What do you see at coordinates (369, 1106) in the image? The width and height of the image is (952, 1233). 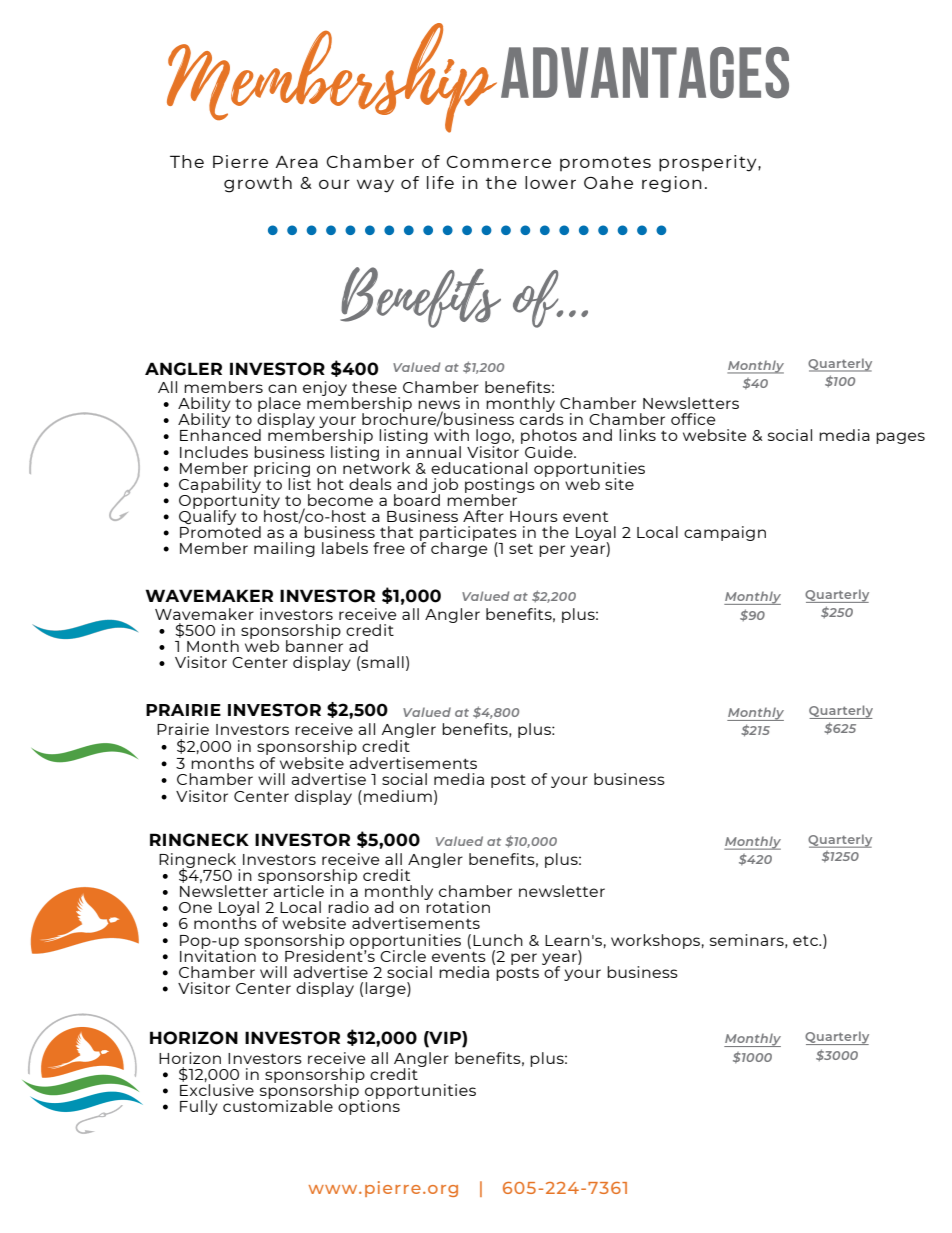 I see `options` at bounding box center [369, 1106].
